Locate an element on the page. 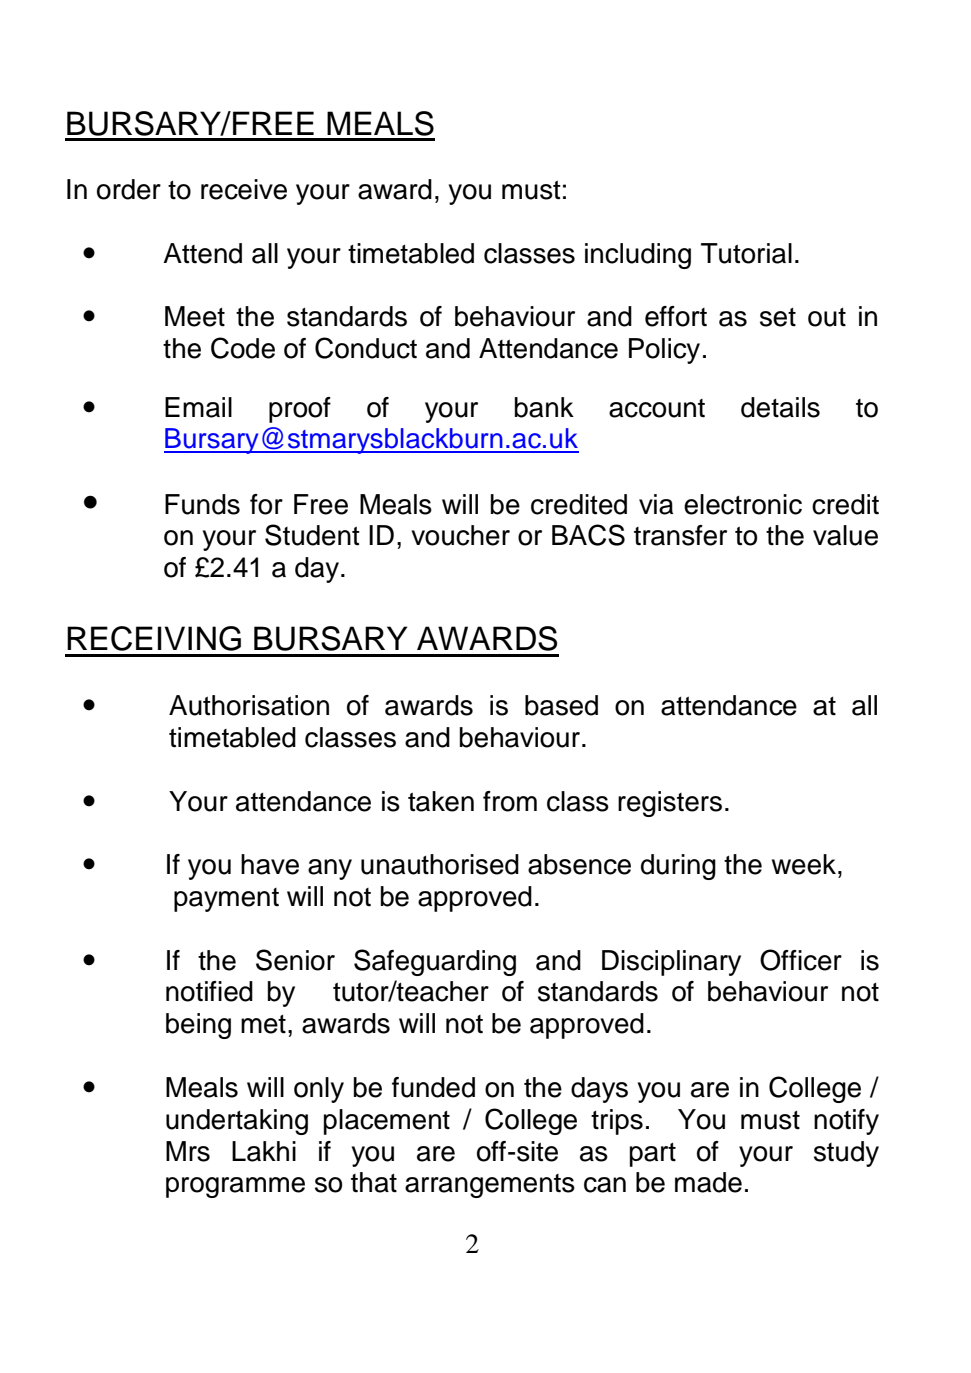  made is located at coordinates (708, 1182).
